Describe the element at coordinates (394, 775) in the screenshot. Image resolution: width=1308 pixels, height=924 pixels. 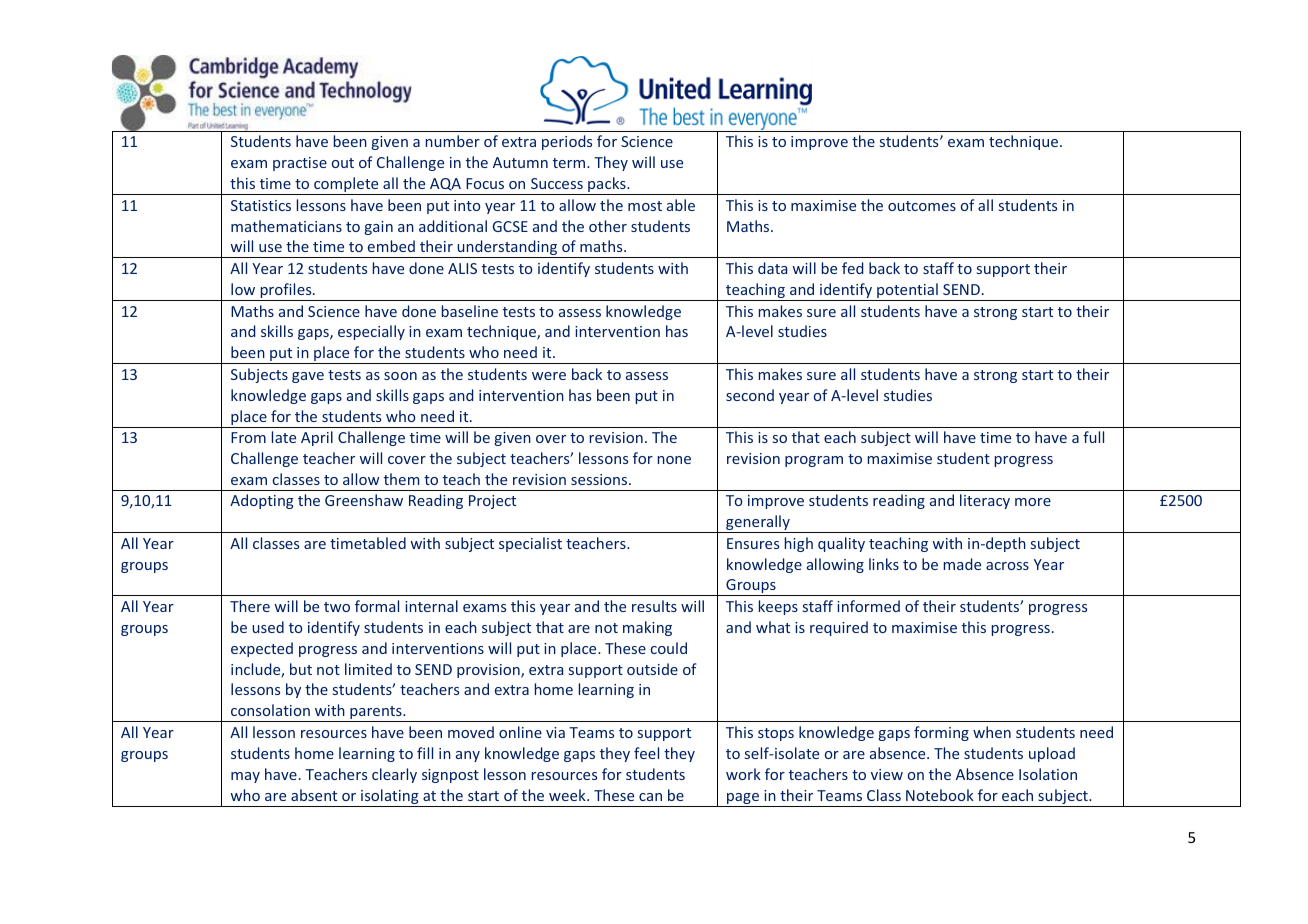
I see `clearly` at that location.
